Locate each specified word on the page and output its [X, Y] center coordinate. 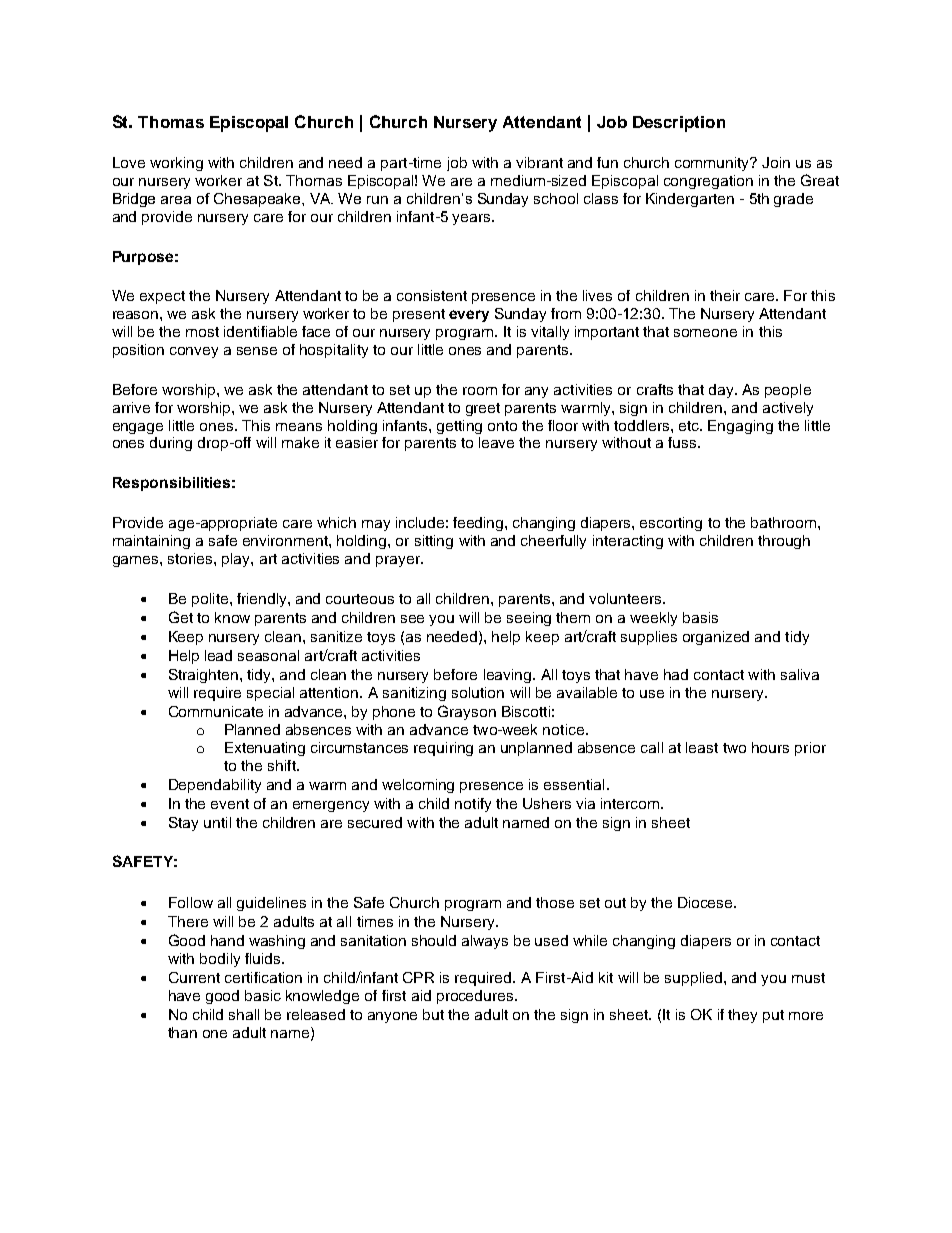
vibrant [539, 162]
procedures [476, 997]
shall [244, 1014]
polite [210, 600]
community [713, 164]
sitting [434, 542]
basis [700, 617]
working [176, 164]
